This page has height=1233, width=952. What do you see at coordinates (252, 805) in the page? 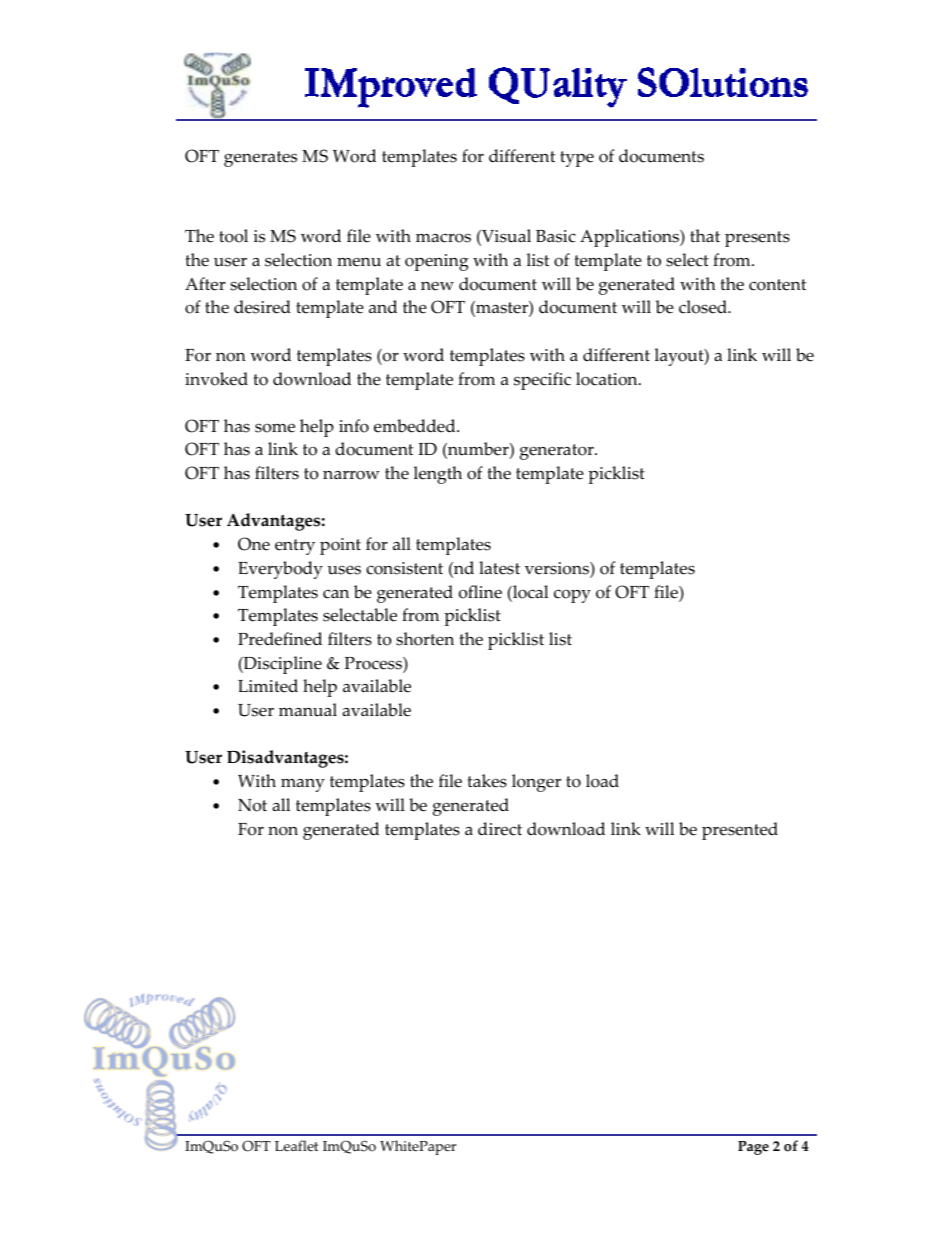
I see `Not` at bounding box center [252, 805].
